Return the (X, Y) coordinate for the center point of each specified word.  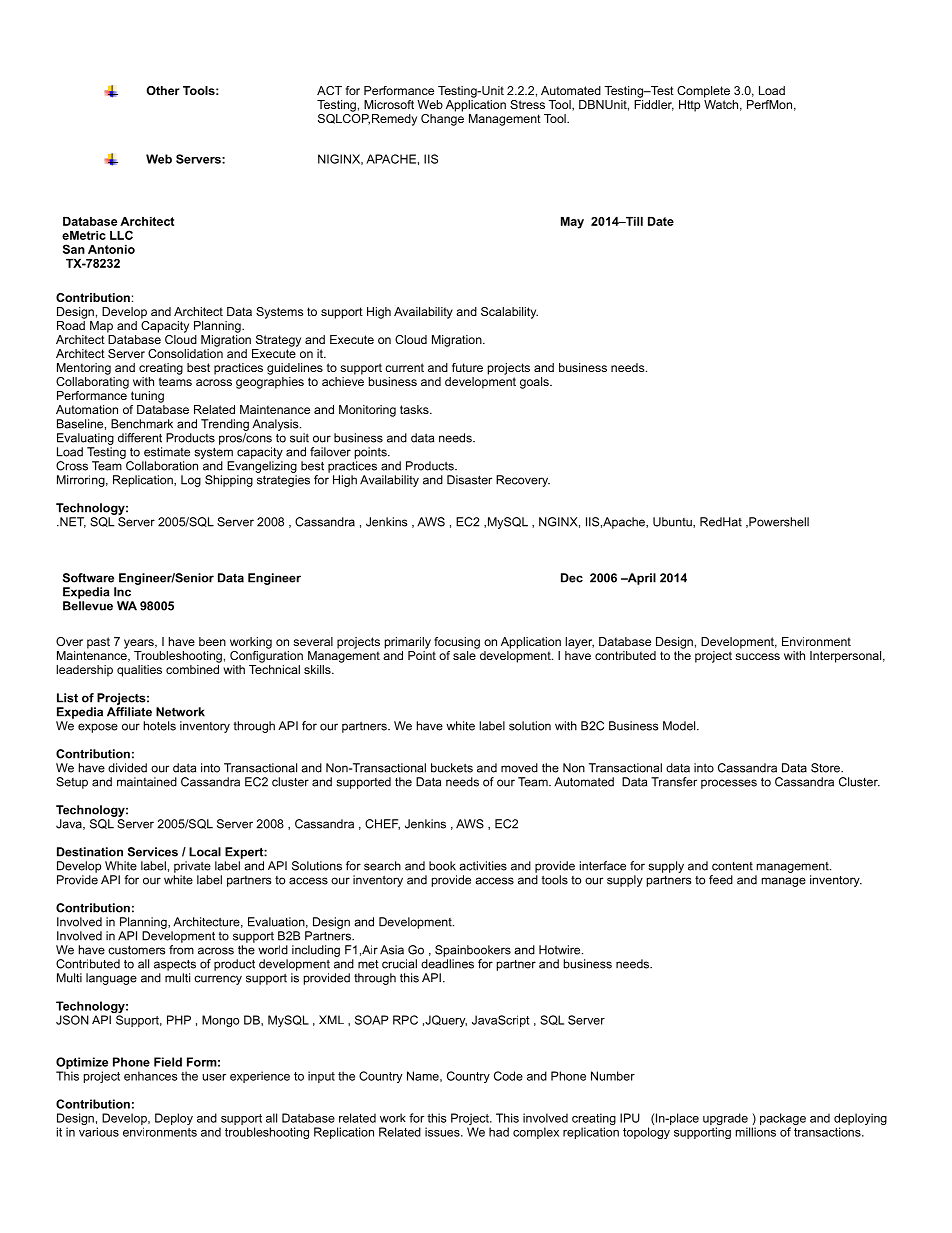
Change (442, 118)
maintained (147, 782)
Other (163, 90)
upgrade (726, 1120)
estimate (167, 452)
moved (519, 768)
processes (729, 784)
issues (443, 1132)
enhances (151, 1076)
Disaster (469, 480)
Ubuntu (673, 522)
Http (689, 106)
